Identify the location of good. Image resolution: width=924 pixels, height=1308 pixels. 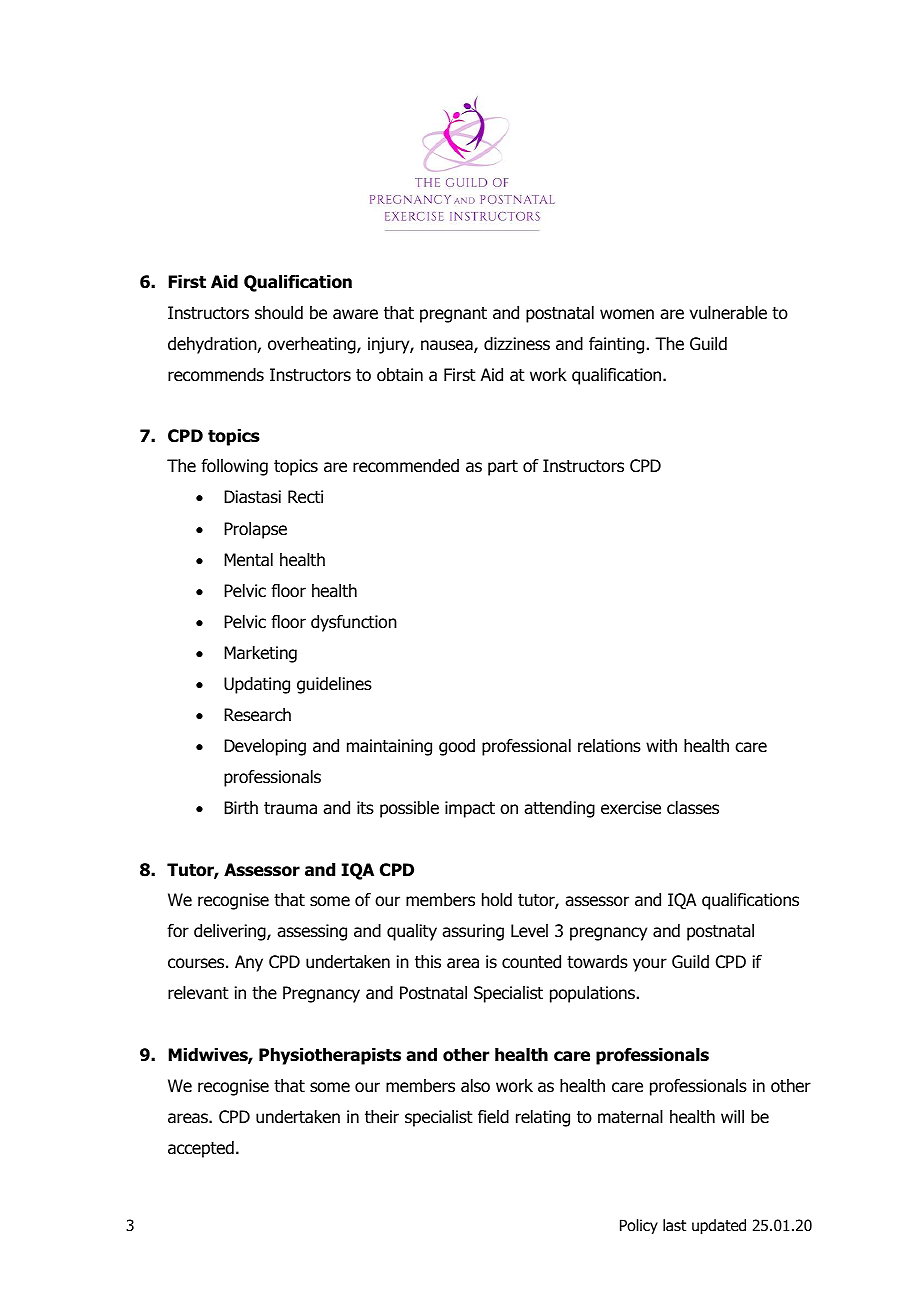
(457, 747).
